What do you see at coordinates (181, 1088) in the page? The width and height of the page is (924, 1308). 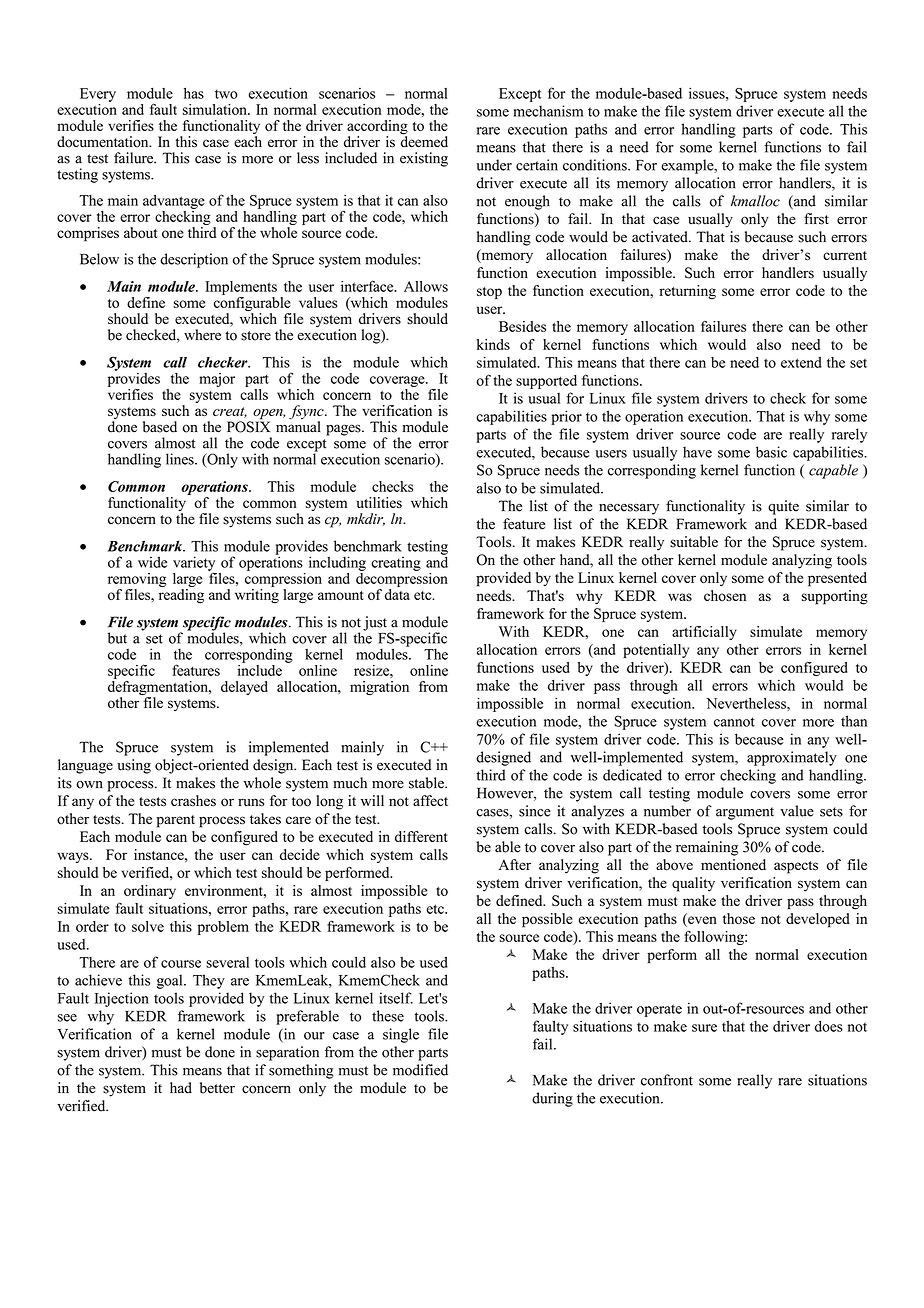 I see `had` at bounding box center [181, 1088].
